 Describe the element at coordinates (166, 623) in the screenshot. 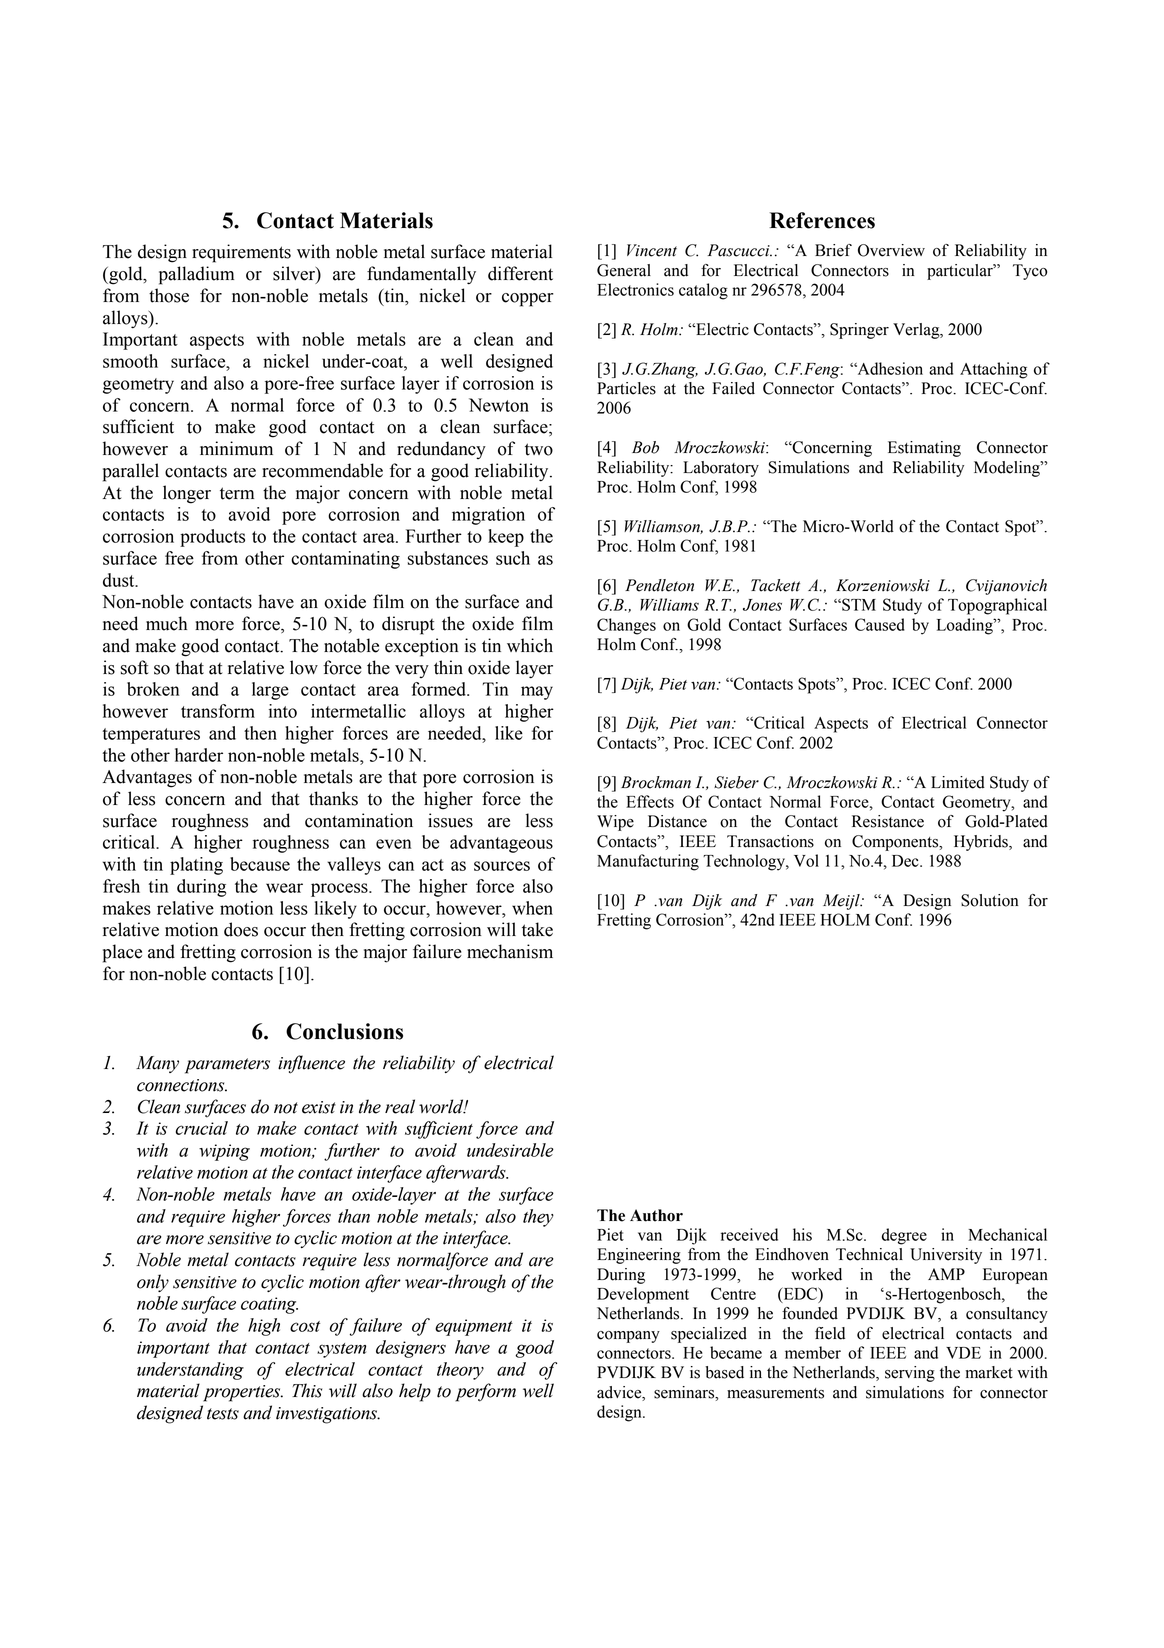

I see `much` at that location.
